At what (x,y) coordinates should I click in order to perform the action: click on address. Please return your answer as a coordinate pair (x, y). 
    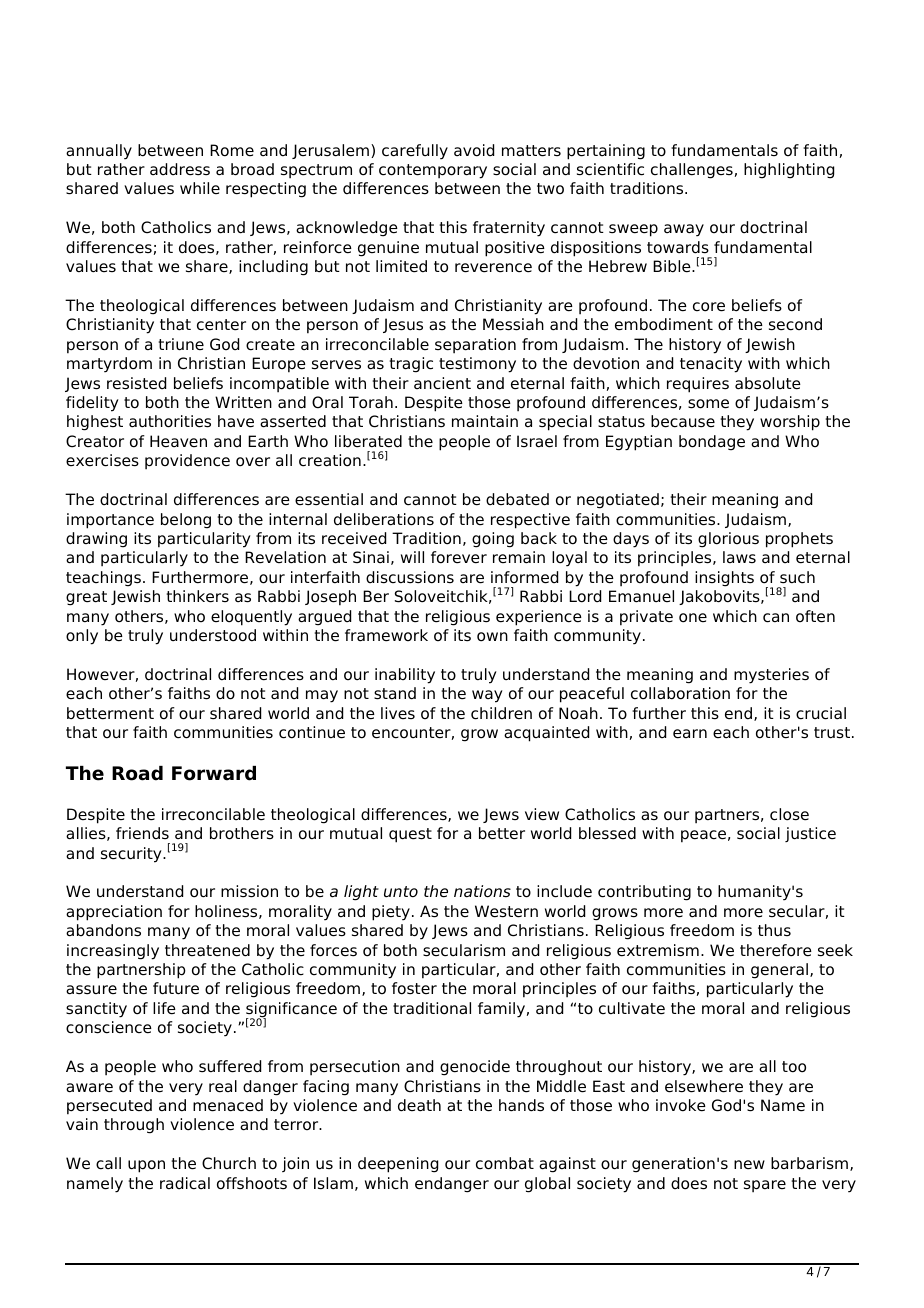
    Looking at the image, I should click on (180, 169).
